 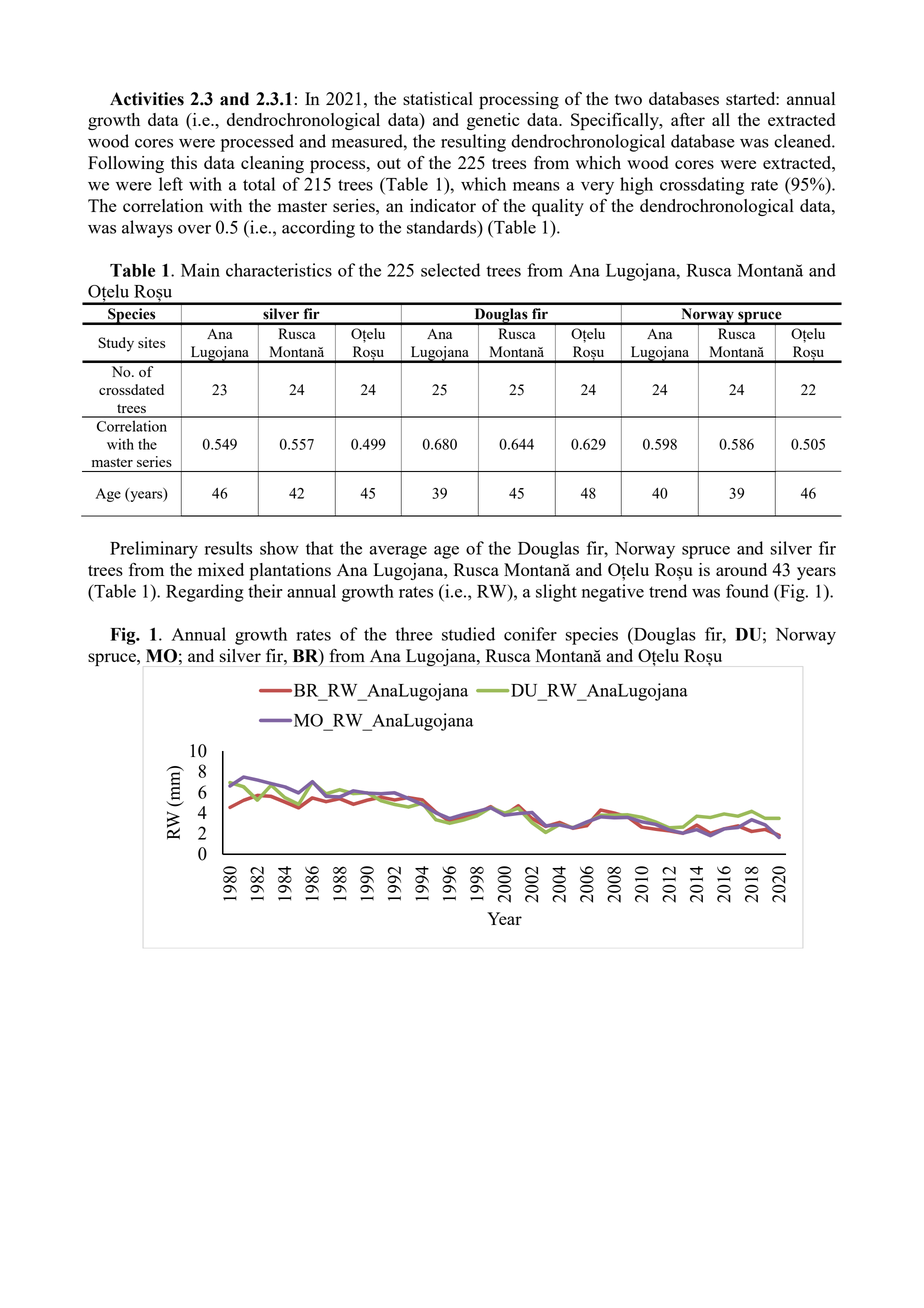 What do you see at coordinates (228, 548) in the screenshot?
I see `results` at bounding box center [228, 548].
